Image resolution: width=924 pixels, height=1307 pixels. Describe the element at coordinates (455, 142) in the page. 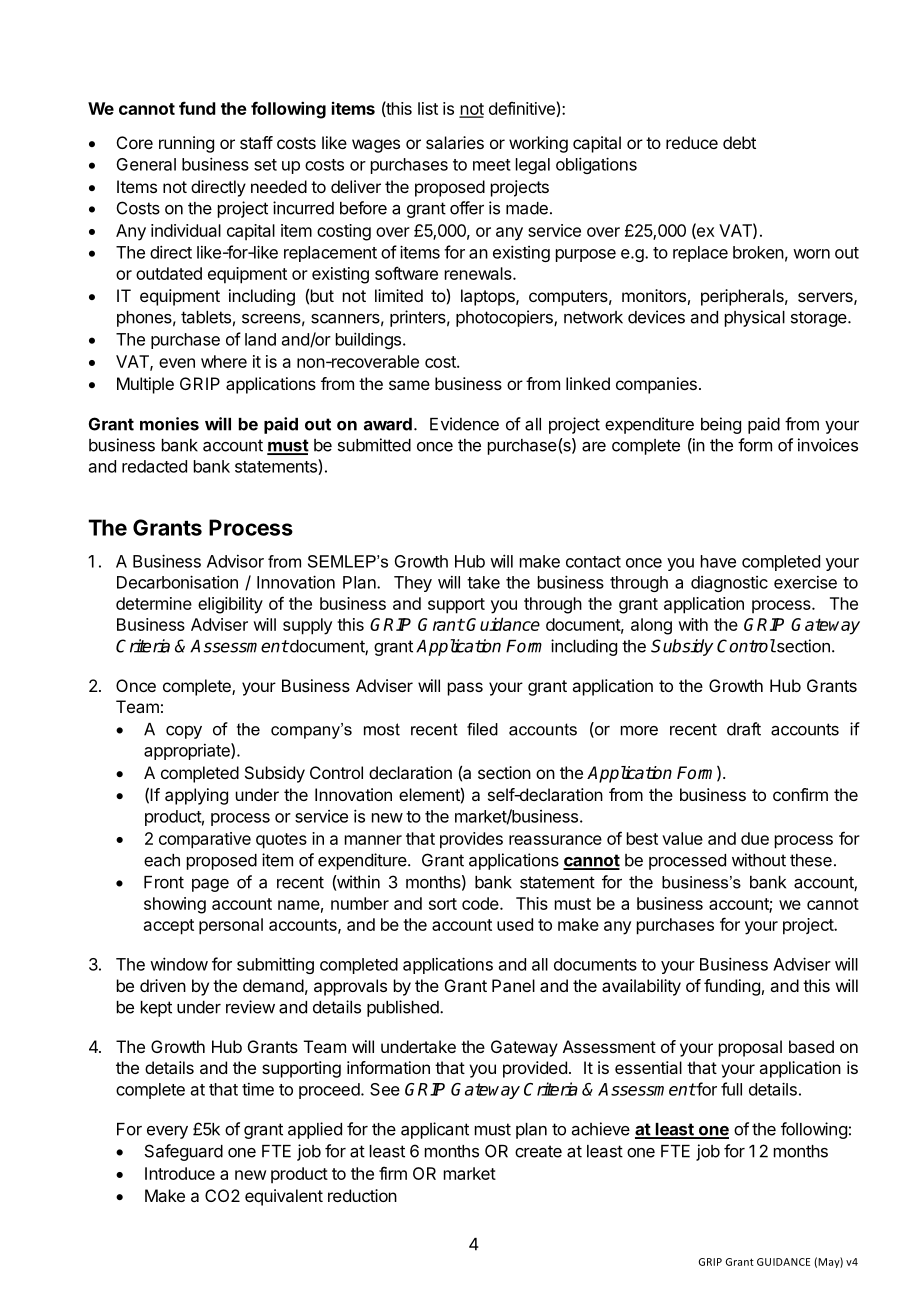

I see `salaries` at that location.
